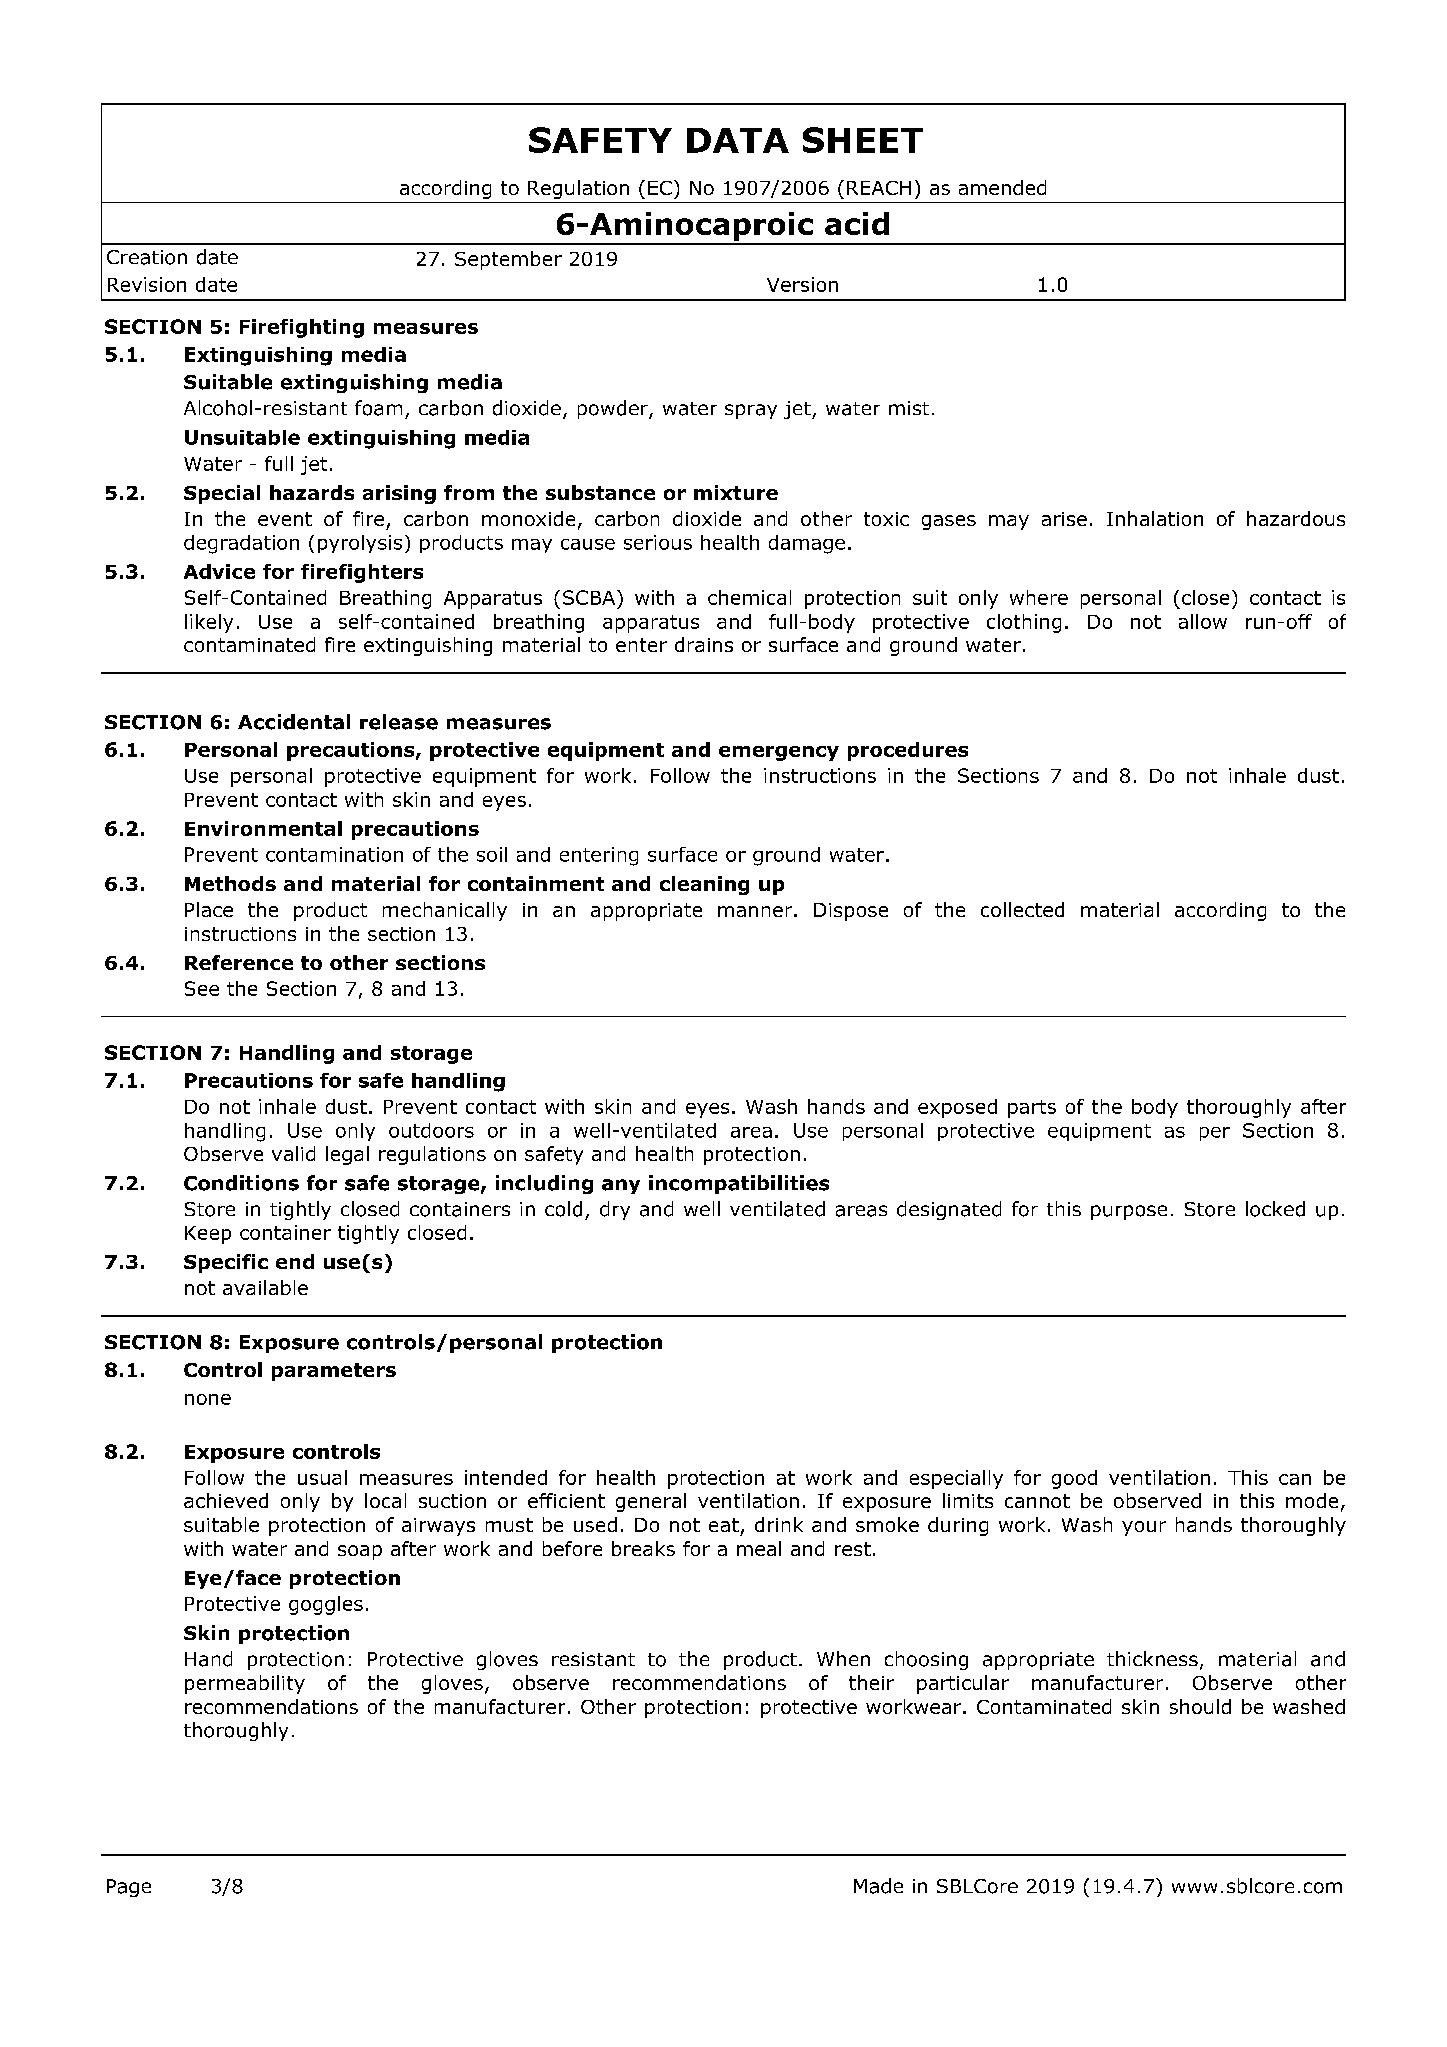 The width and height of the document is (1447, 2047). I want to click on allow, so click(1203, 621).
